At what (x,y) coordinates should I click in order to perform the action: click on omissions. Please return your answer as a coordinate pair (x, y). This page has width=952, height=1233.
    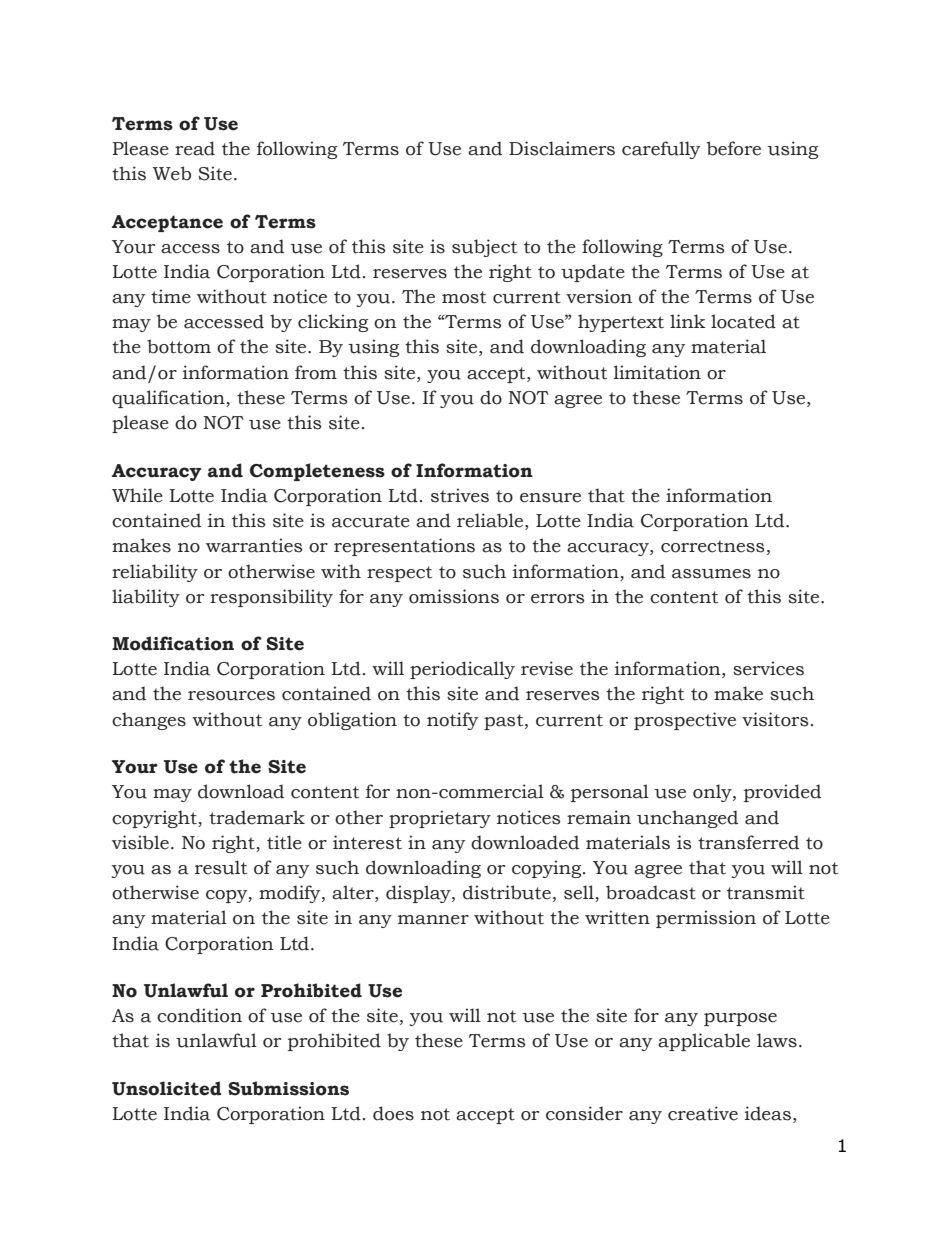
    Looking at the image, I should click on (454, 596).
